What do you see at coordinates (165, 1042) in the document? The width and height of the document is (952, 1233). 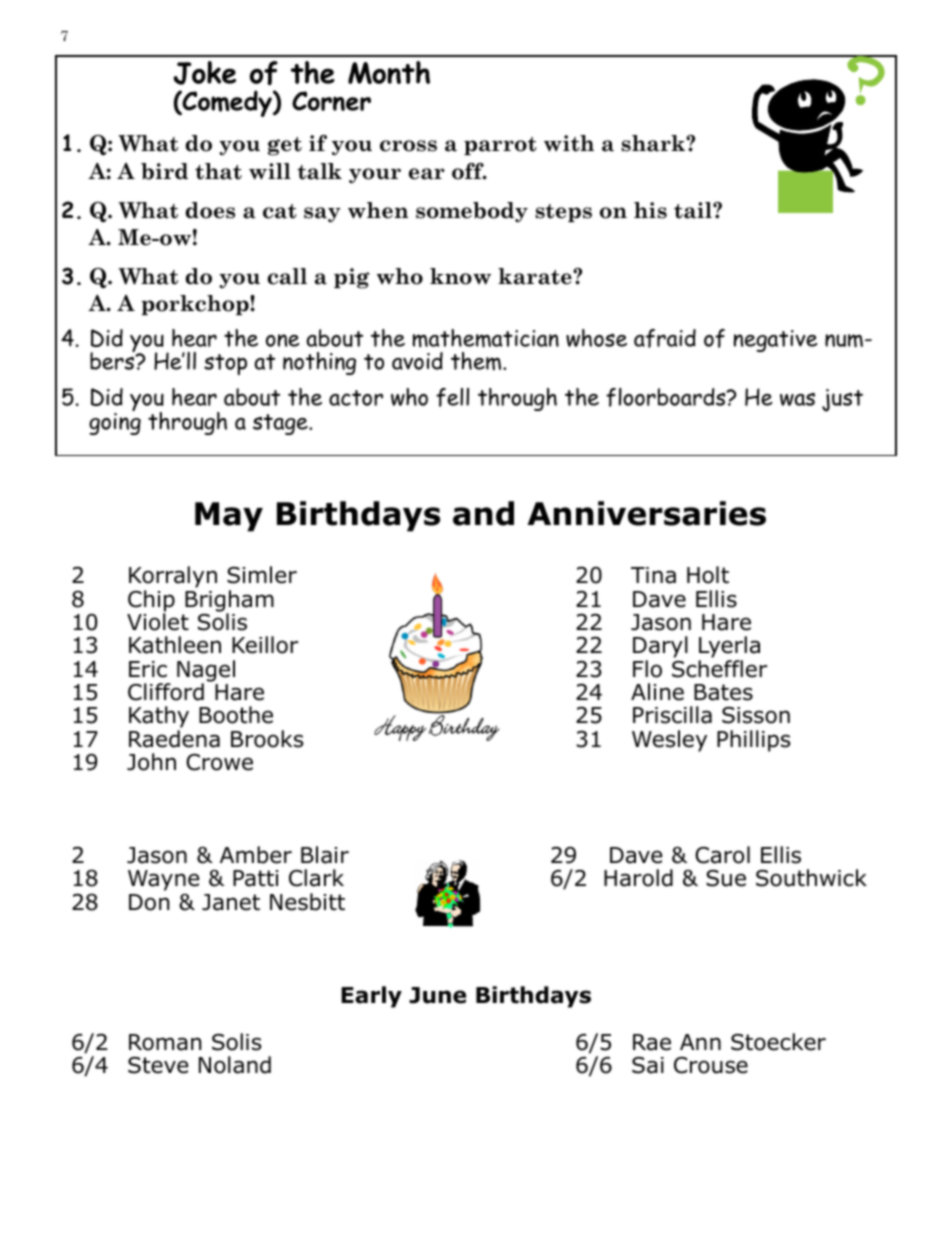 I see `Roman` at bounding box center [165, 1042].
